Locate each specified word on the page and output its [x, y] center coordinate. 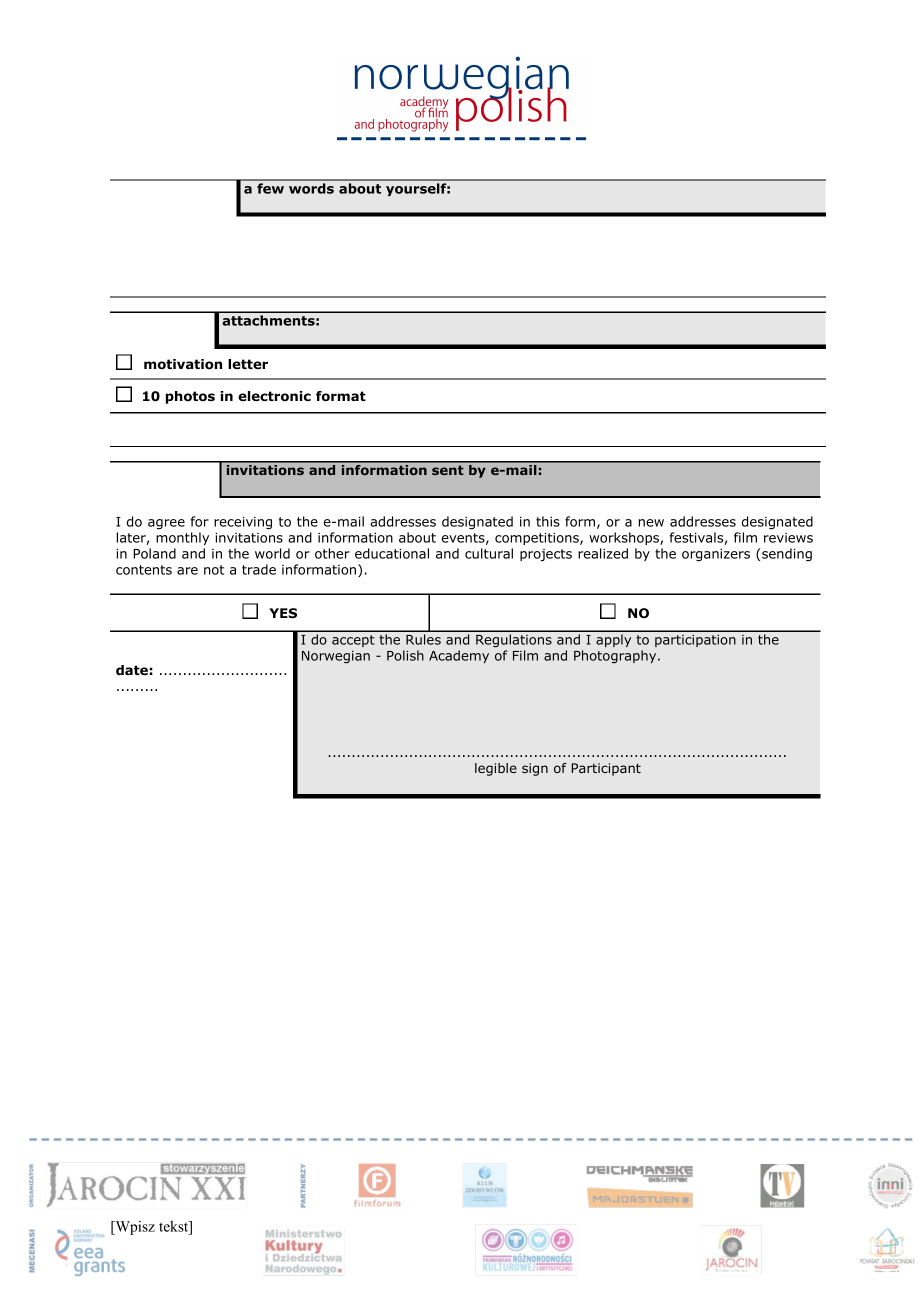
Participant [606, 769]
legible [496, 769]
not [214, 570]
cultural [489, 553]
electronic [274, 396]
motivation [183, 364]
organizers [716, 555]
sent [447, 470]
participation [695, 641]
